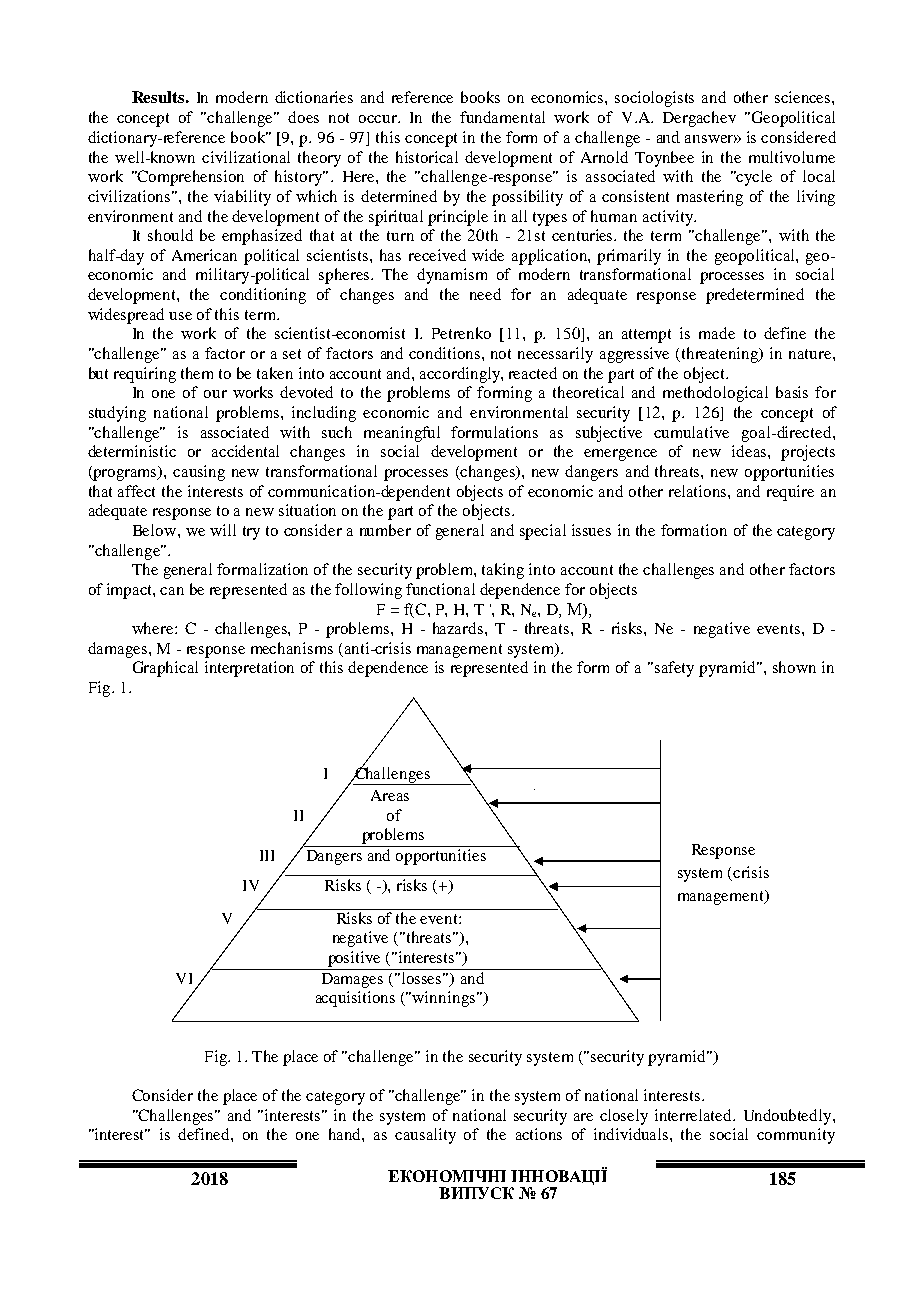 This page has height=1308, width=924. I want to click on safety, so click(674, 669).
